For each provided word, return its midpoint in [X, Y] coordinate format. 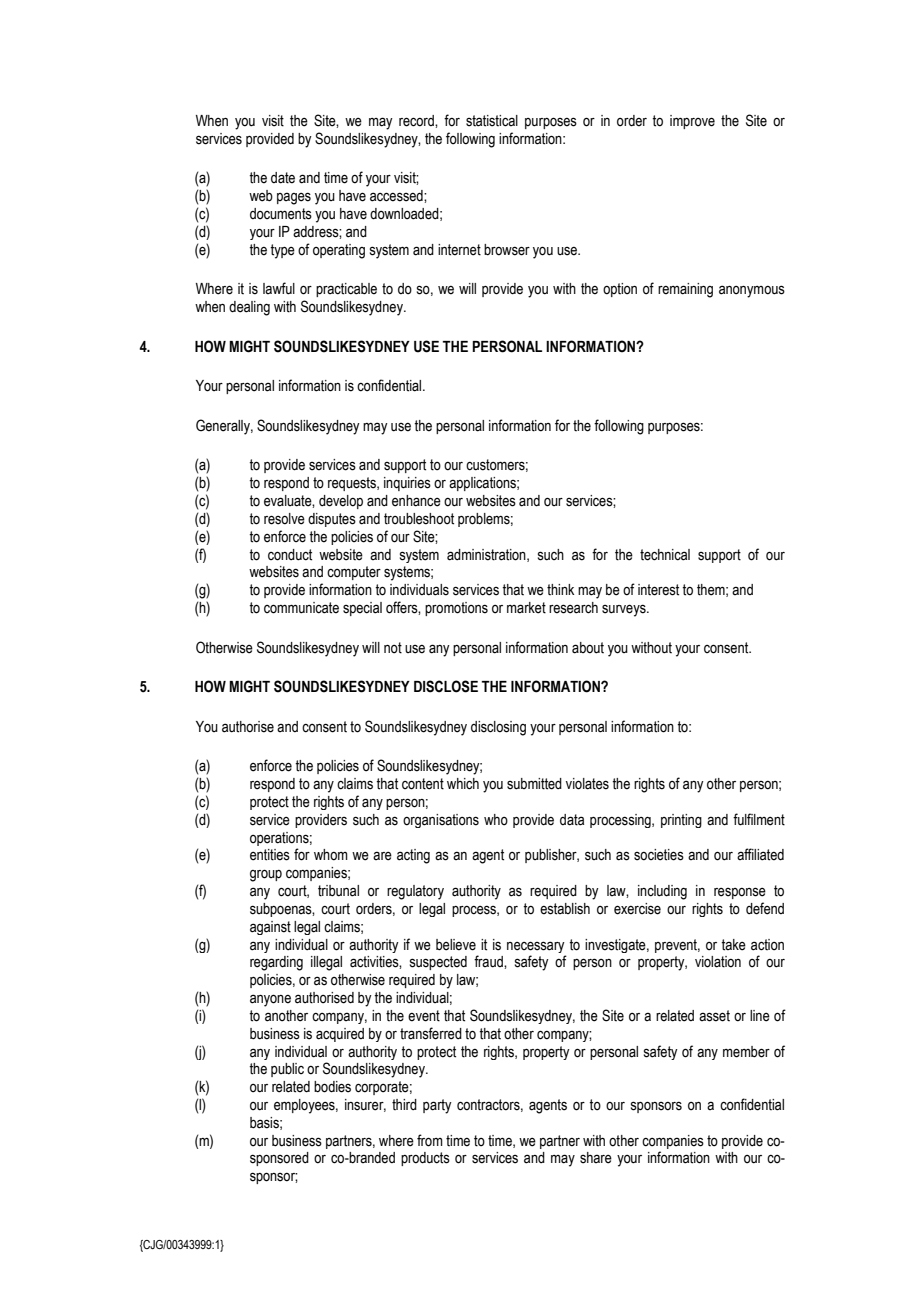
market [526, 608]
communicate [301, 608]
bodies [332, 1087]
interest [658, 590]
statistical [492, 121]
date [283, 178]
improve [692, 122]
